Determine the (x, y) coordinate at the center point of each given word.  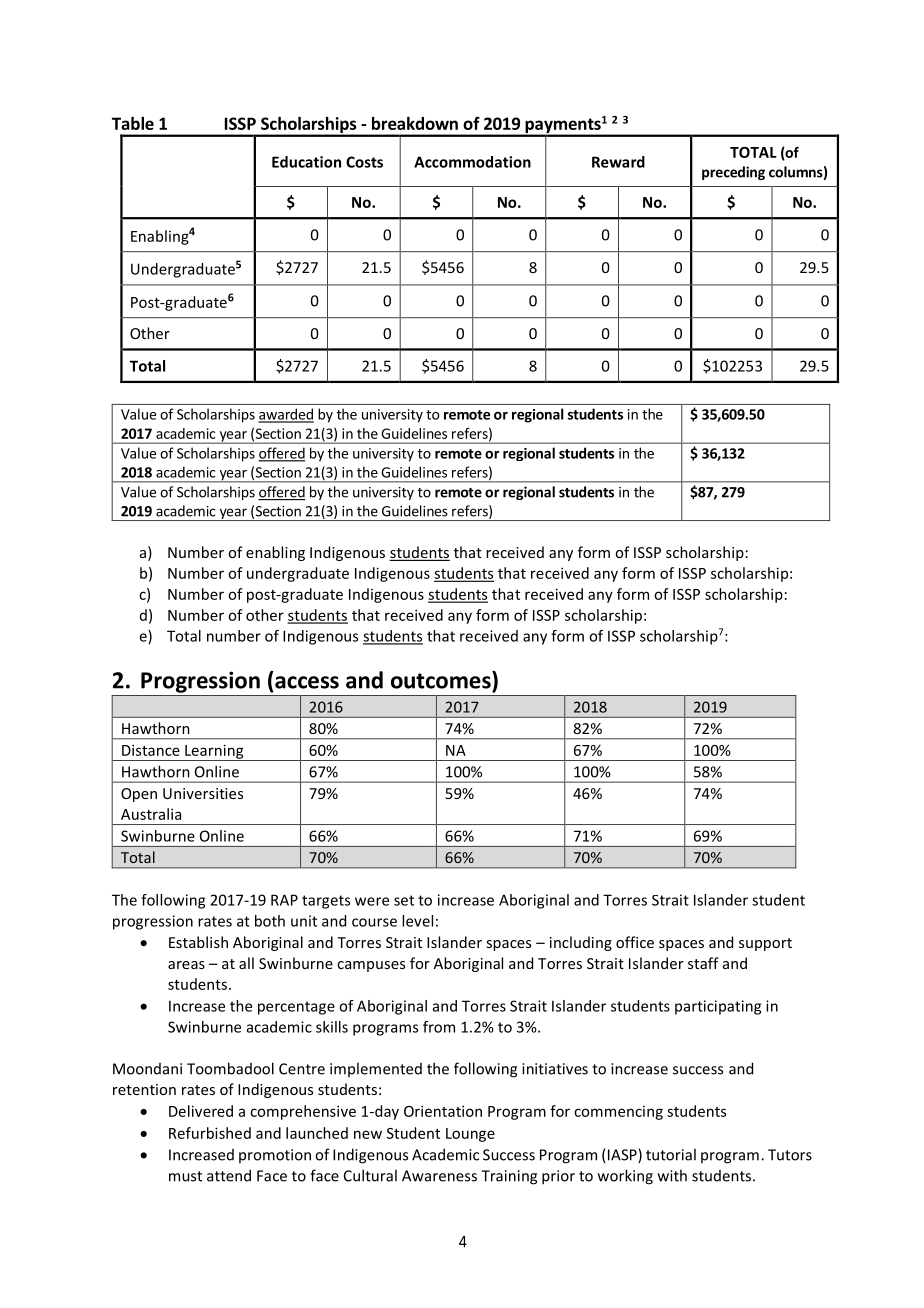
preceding (733, 173)
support (765, 944)
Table (133, 123)
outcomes (442, 680)
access (307, 682)
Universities (203, 793)
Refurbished (210, 1133)
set (404, 900)
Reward (618, 162)
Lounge (470, 1135)
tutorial (671, 1154)
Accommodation (472, 162)
